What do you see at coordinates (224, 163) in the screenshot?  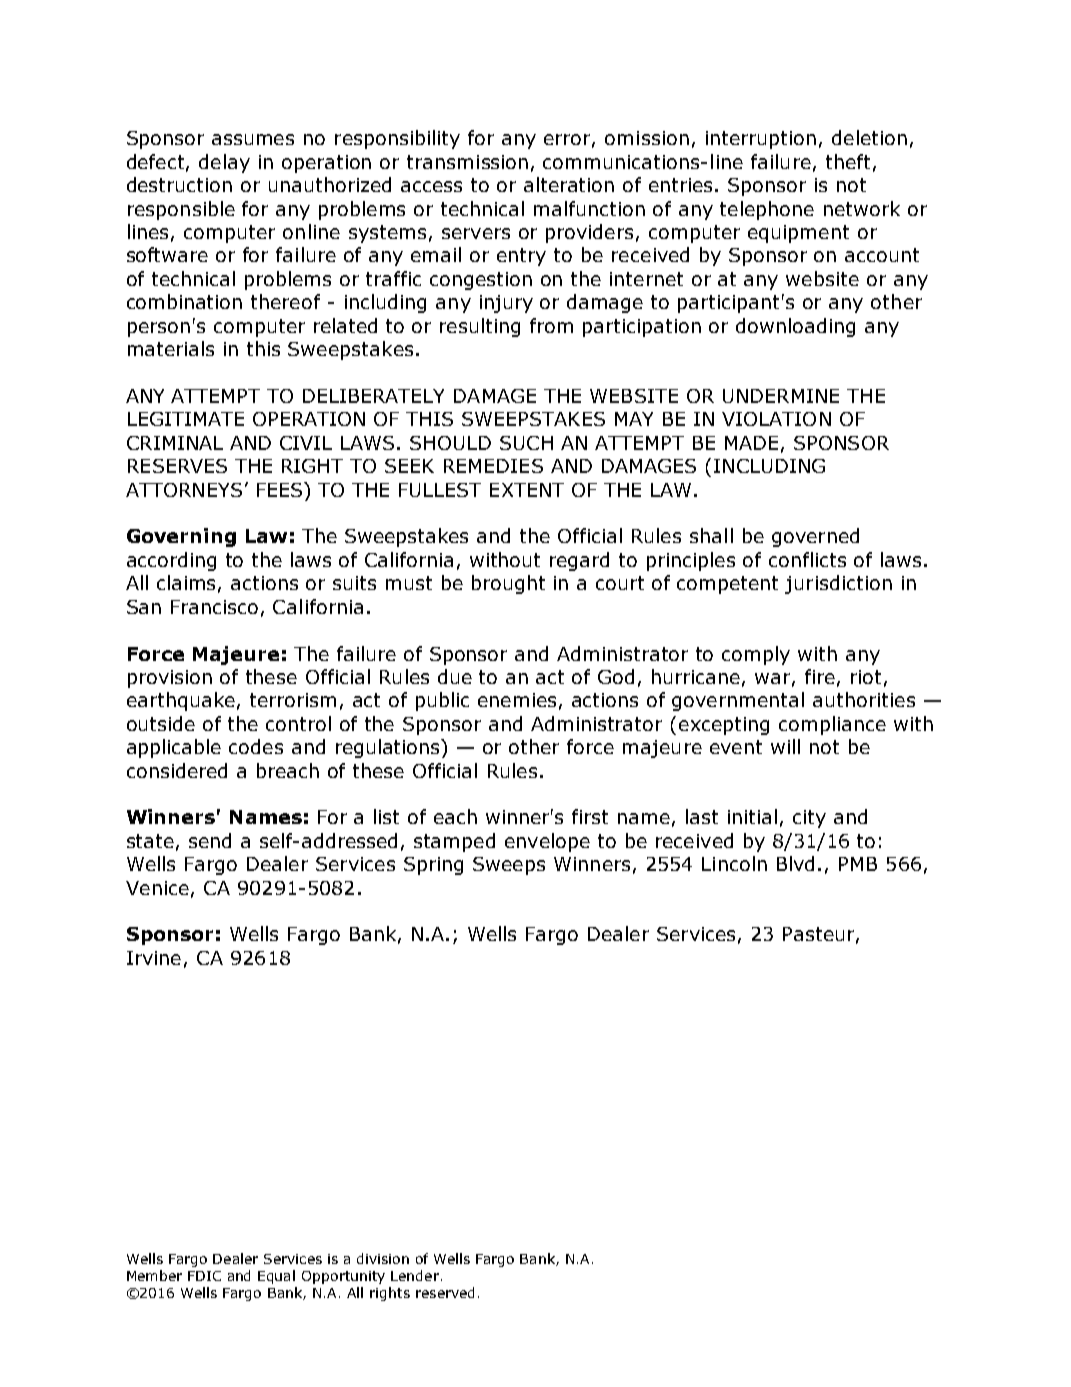 I see `delay` at bounding box center [224, 163].
